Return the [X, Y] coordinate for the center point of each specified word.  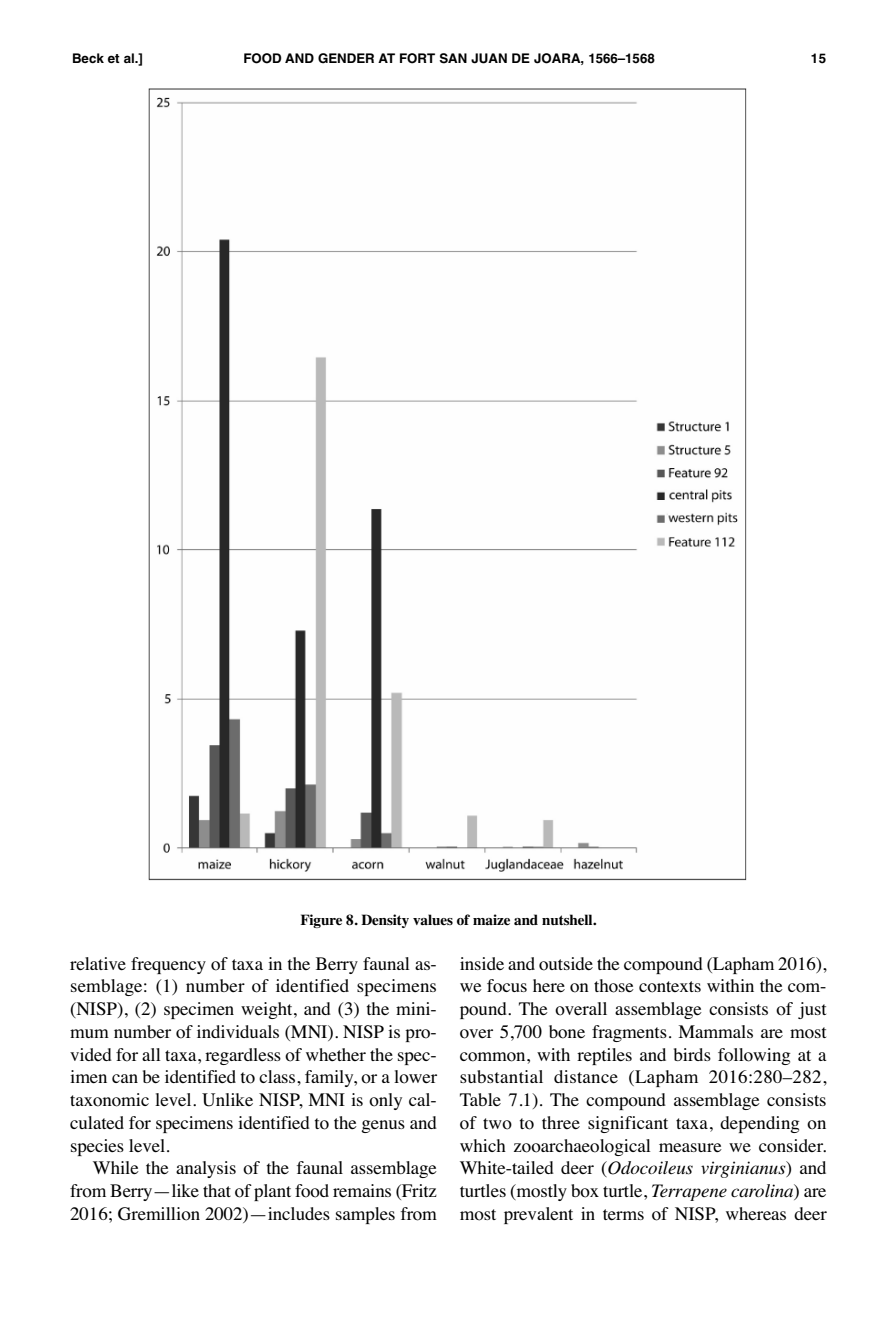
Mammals [715, 1031]
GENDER [346, 58]
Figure [321, 921]
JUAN [489, 58]
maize [491, 919]
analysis [206, 1169]
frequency [168, 965]
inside [482, 963]
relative [98, 964]
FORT [417, 58]
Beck [88, 58]
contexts [670, 987]
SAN [453, 58]
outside [566, 964]
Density [385, 921]
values [433, 919]
